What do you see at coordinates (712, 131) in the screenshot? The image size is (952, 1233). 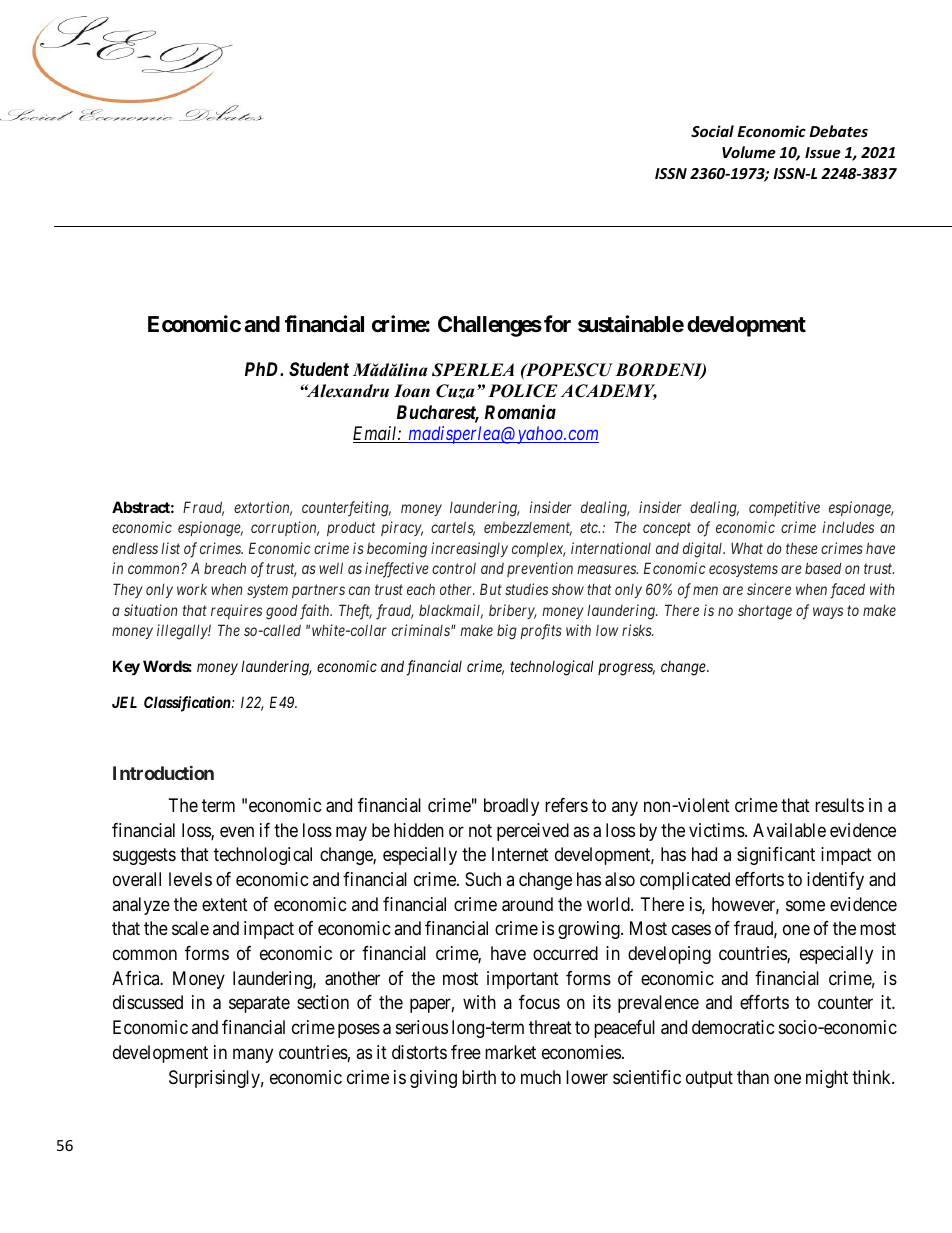 I see `Social` at bounding box center [712, 131].
